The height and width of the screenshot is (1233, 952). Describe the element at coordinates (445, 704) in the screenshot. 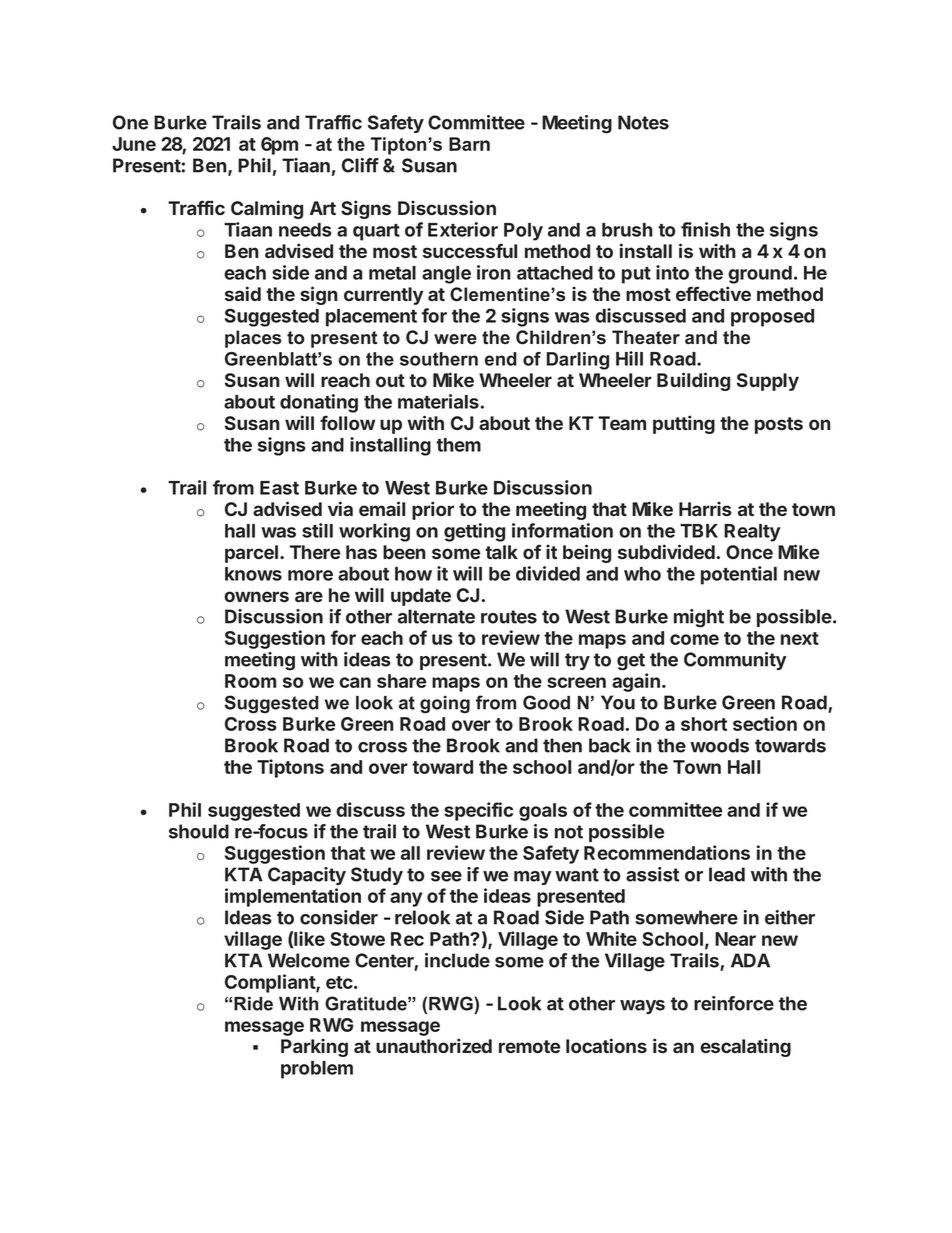

I see `going` at that location.
